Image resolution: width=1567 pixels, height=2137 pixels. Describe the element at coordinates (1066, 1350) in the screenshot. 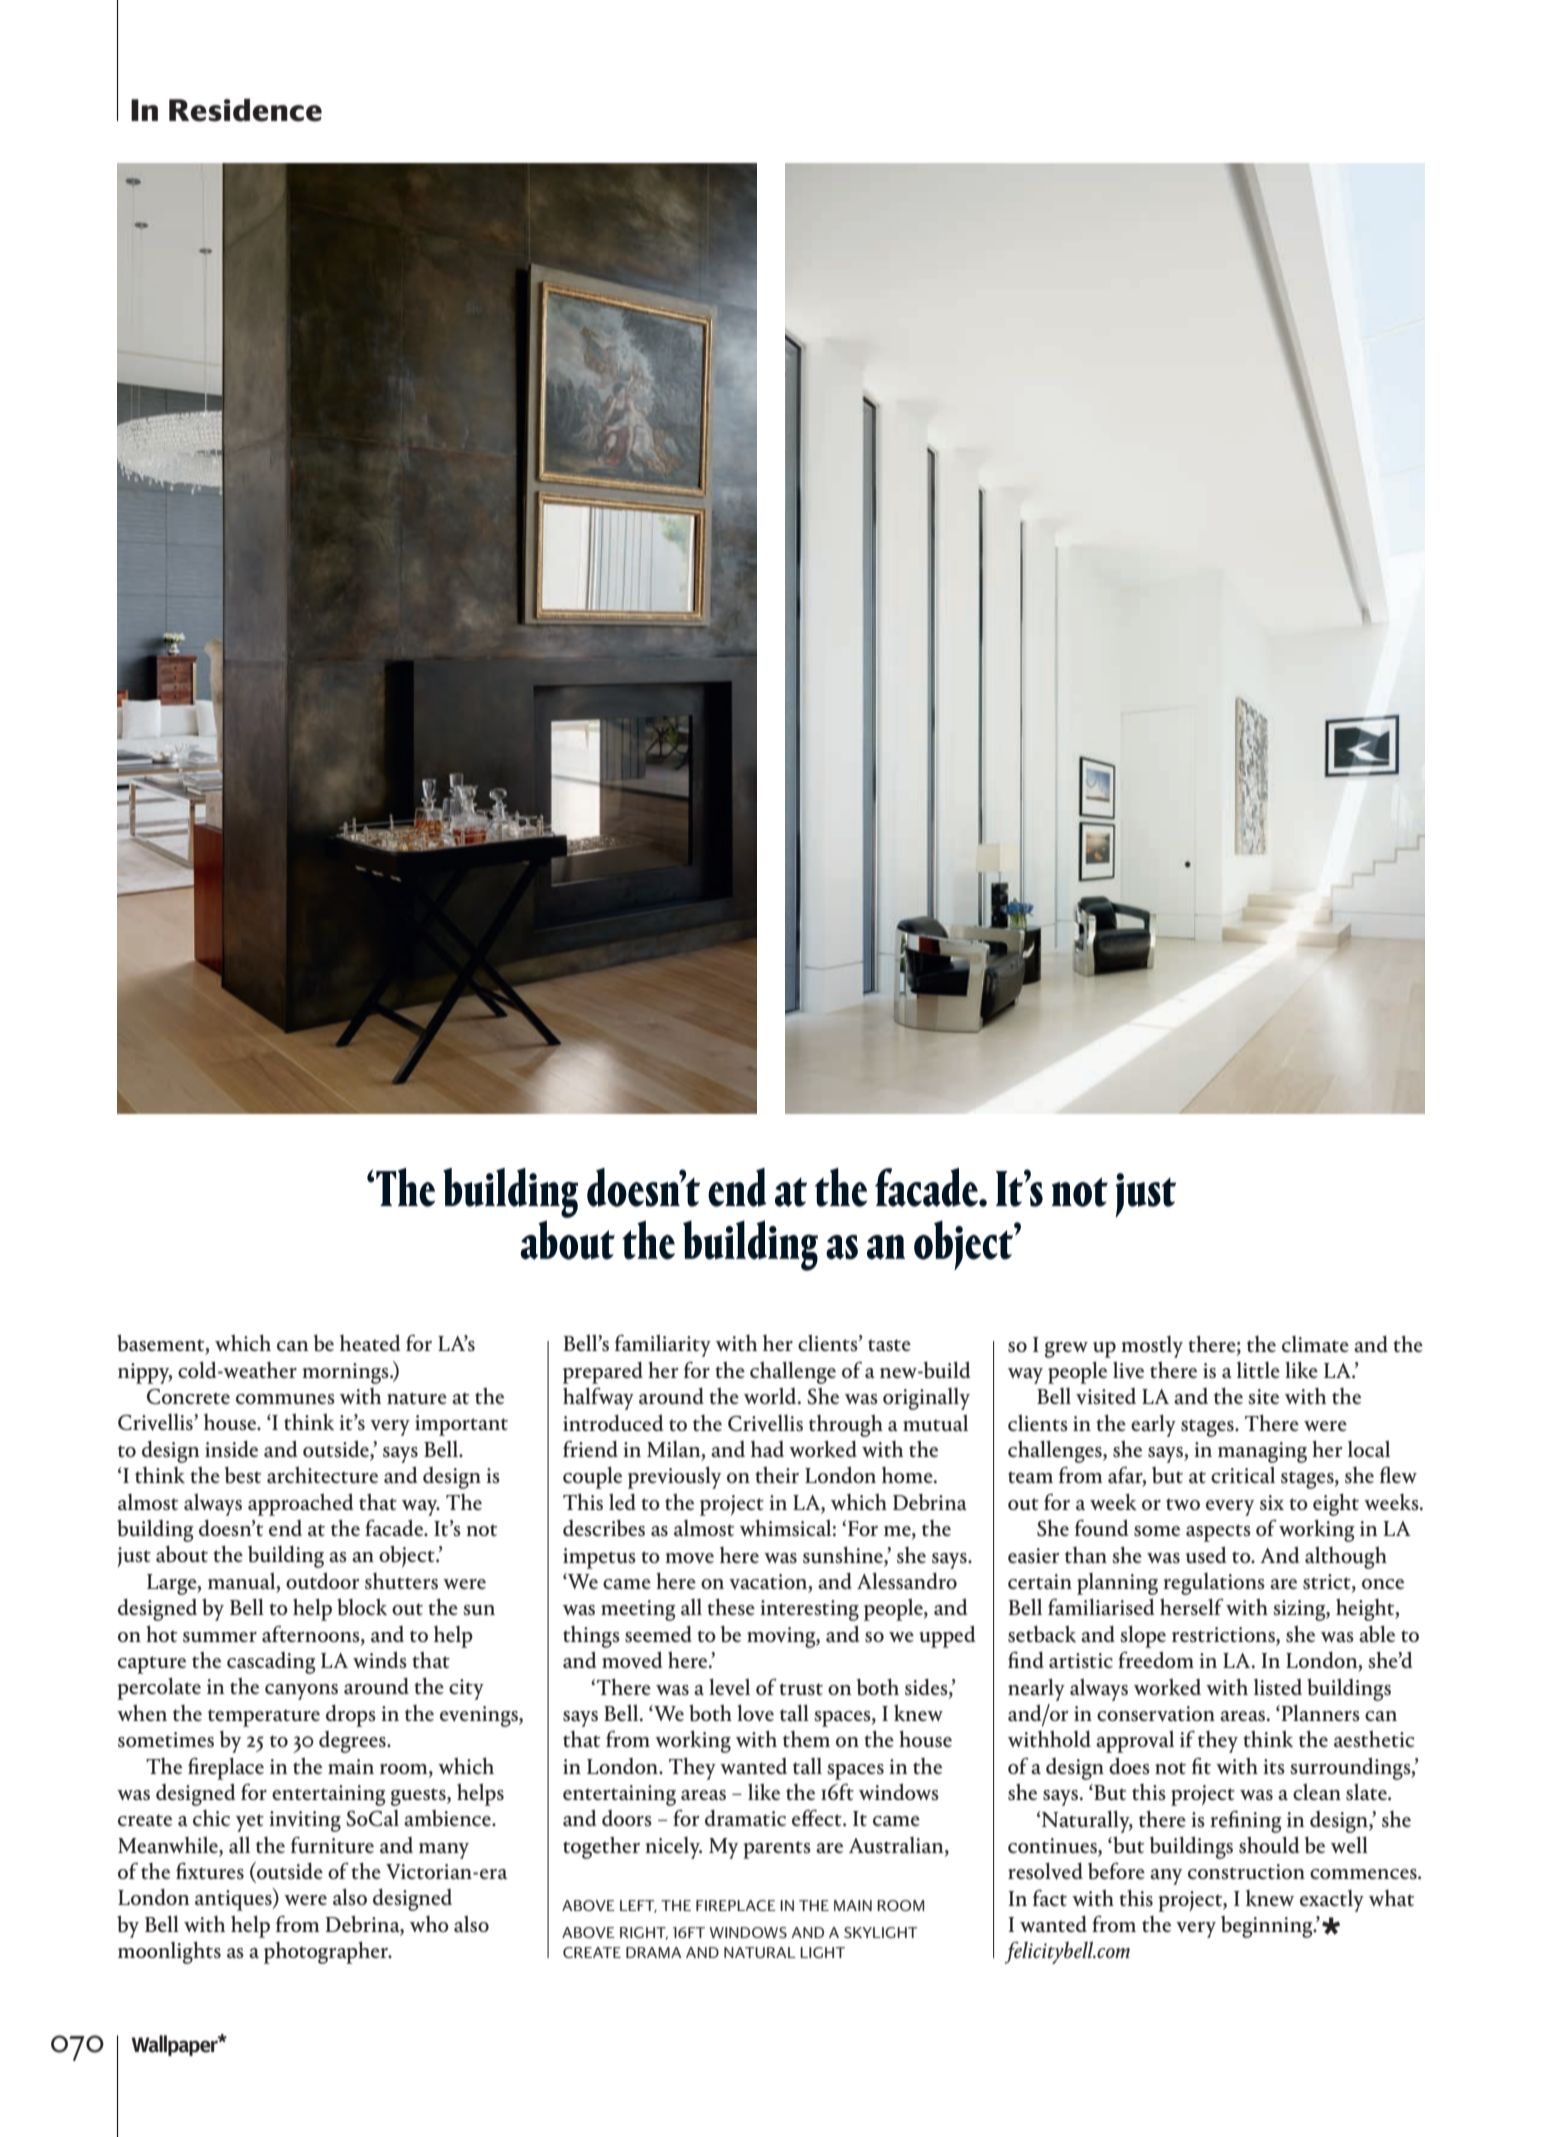

I see `grew` at that location.
